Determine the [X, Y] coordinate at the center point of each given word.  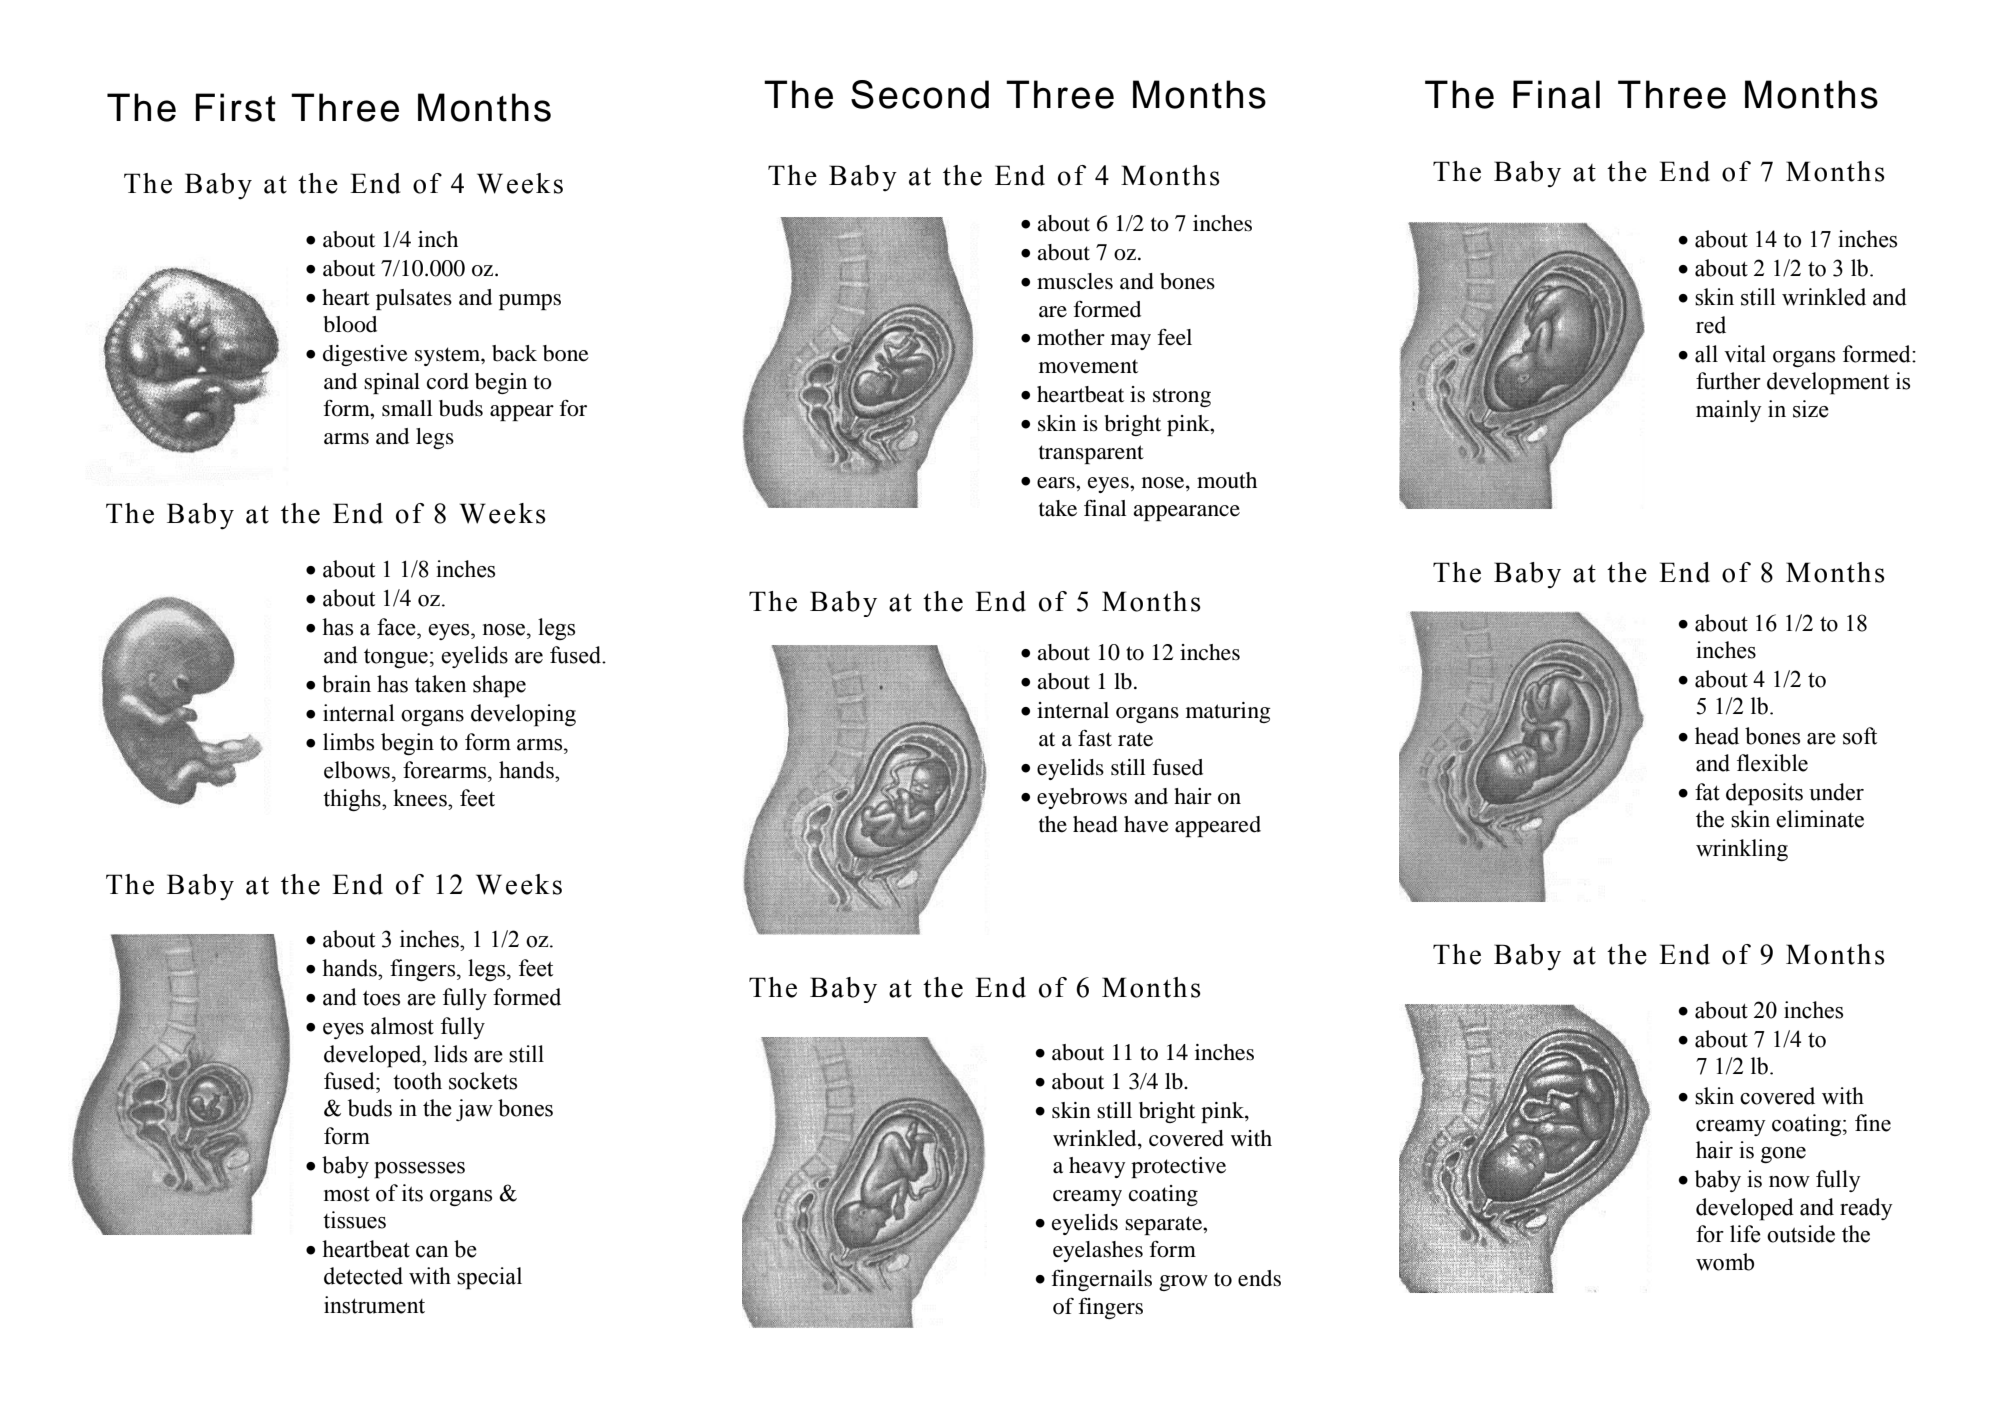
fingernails [1101, 1280]
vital [1745, 354]
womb [1725, 1262]
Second [920, 94]
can [432, 1252]
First [236, 107]
